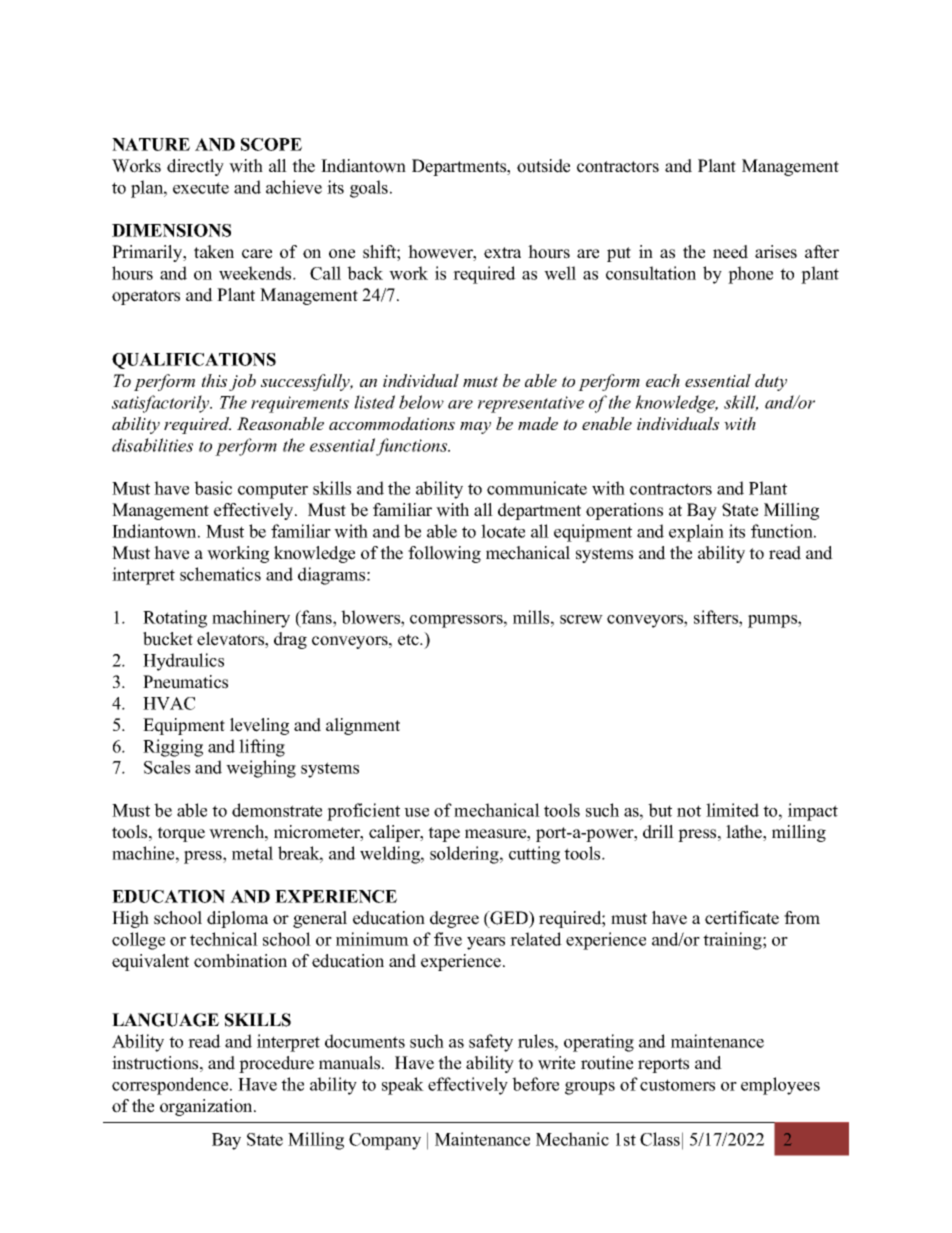 This image has width=952, height=1233. What do you see at coordinates (475, 428) in the image?
I see `may` at bounding box center [475, 428].
